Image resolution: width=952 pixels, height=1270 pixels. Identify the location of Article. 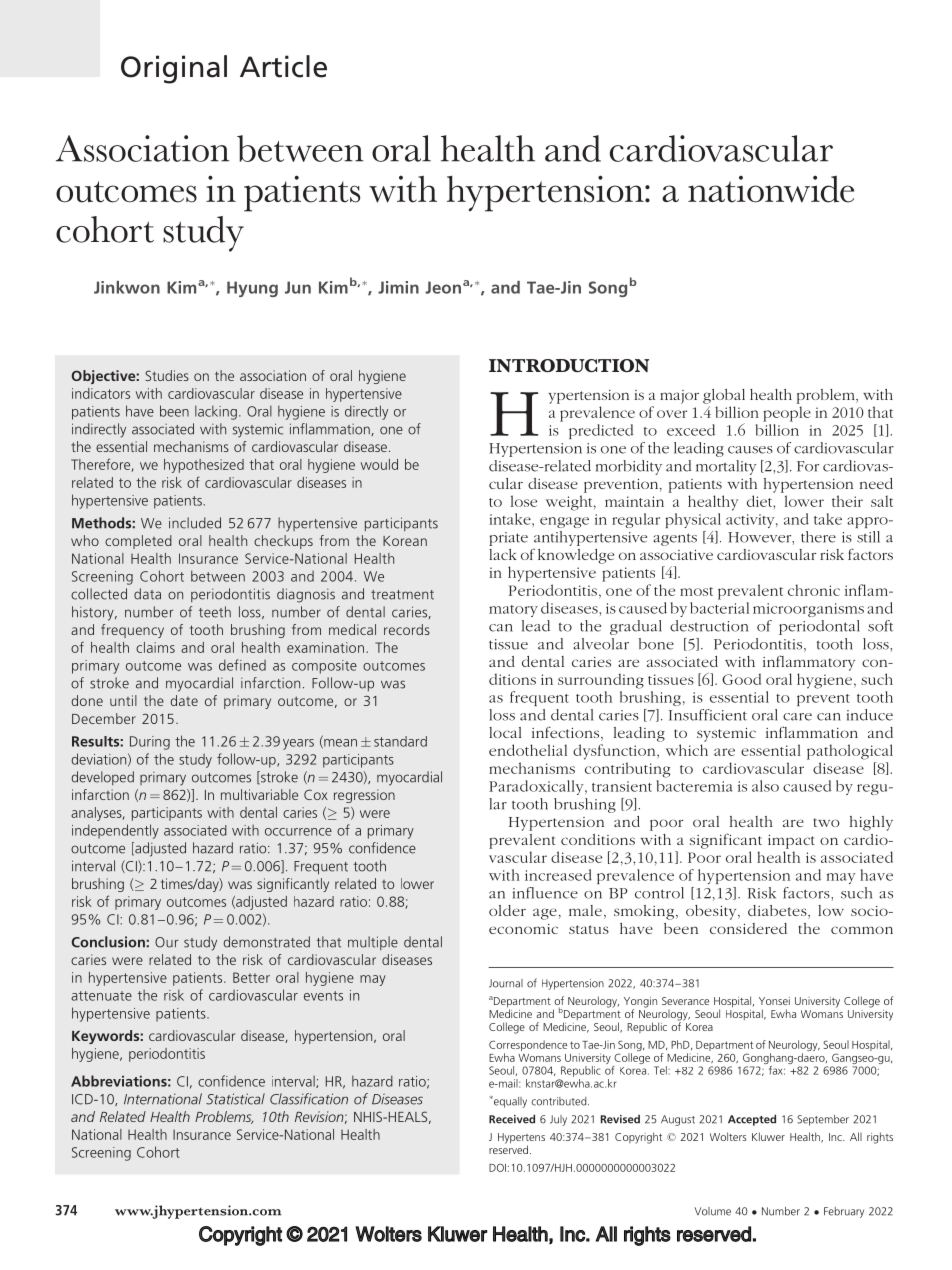
(283, 66).
